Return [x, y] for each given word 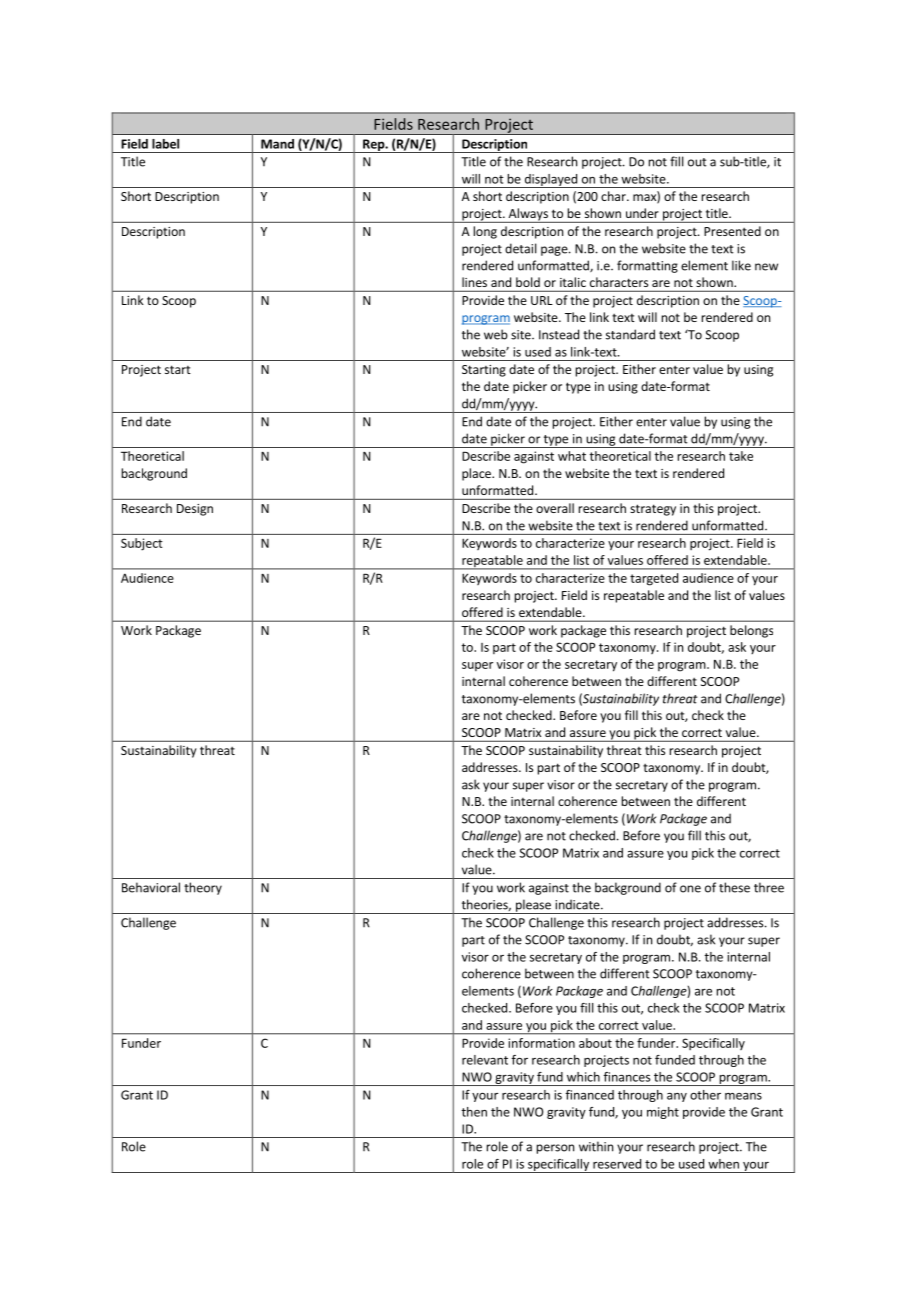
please [533, 906]
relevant [485, 1060]
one [690, 889]
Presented [732, 231]
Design [195, 510]
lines [474, 282]
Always [528, 215]
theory [203, 888]
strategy [653, 510]
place [477, 474]
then [474, 1112]
